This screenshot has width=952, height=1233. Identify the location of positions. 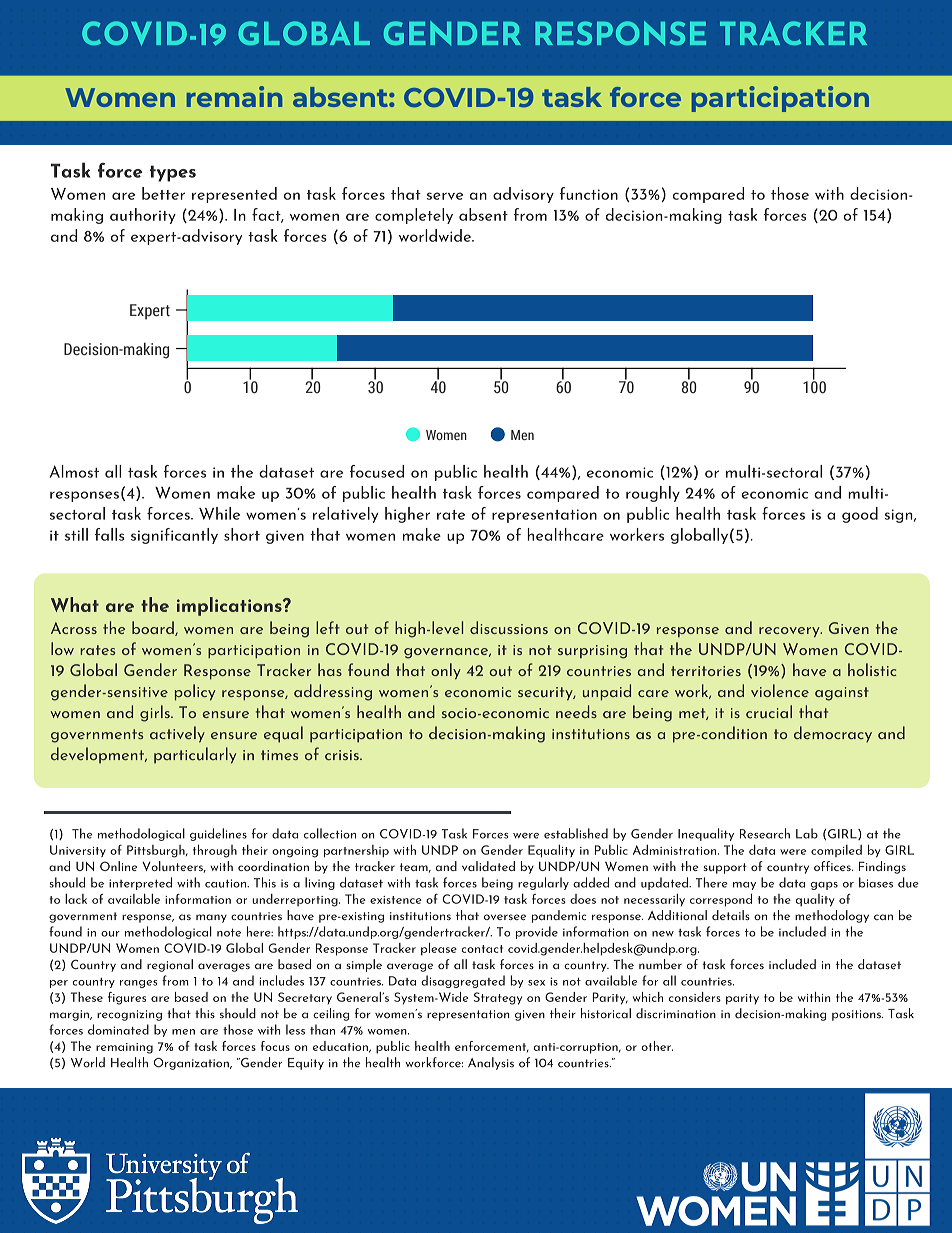
(857, 1015).
